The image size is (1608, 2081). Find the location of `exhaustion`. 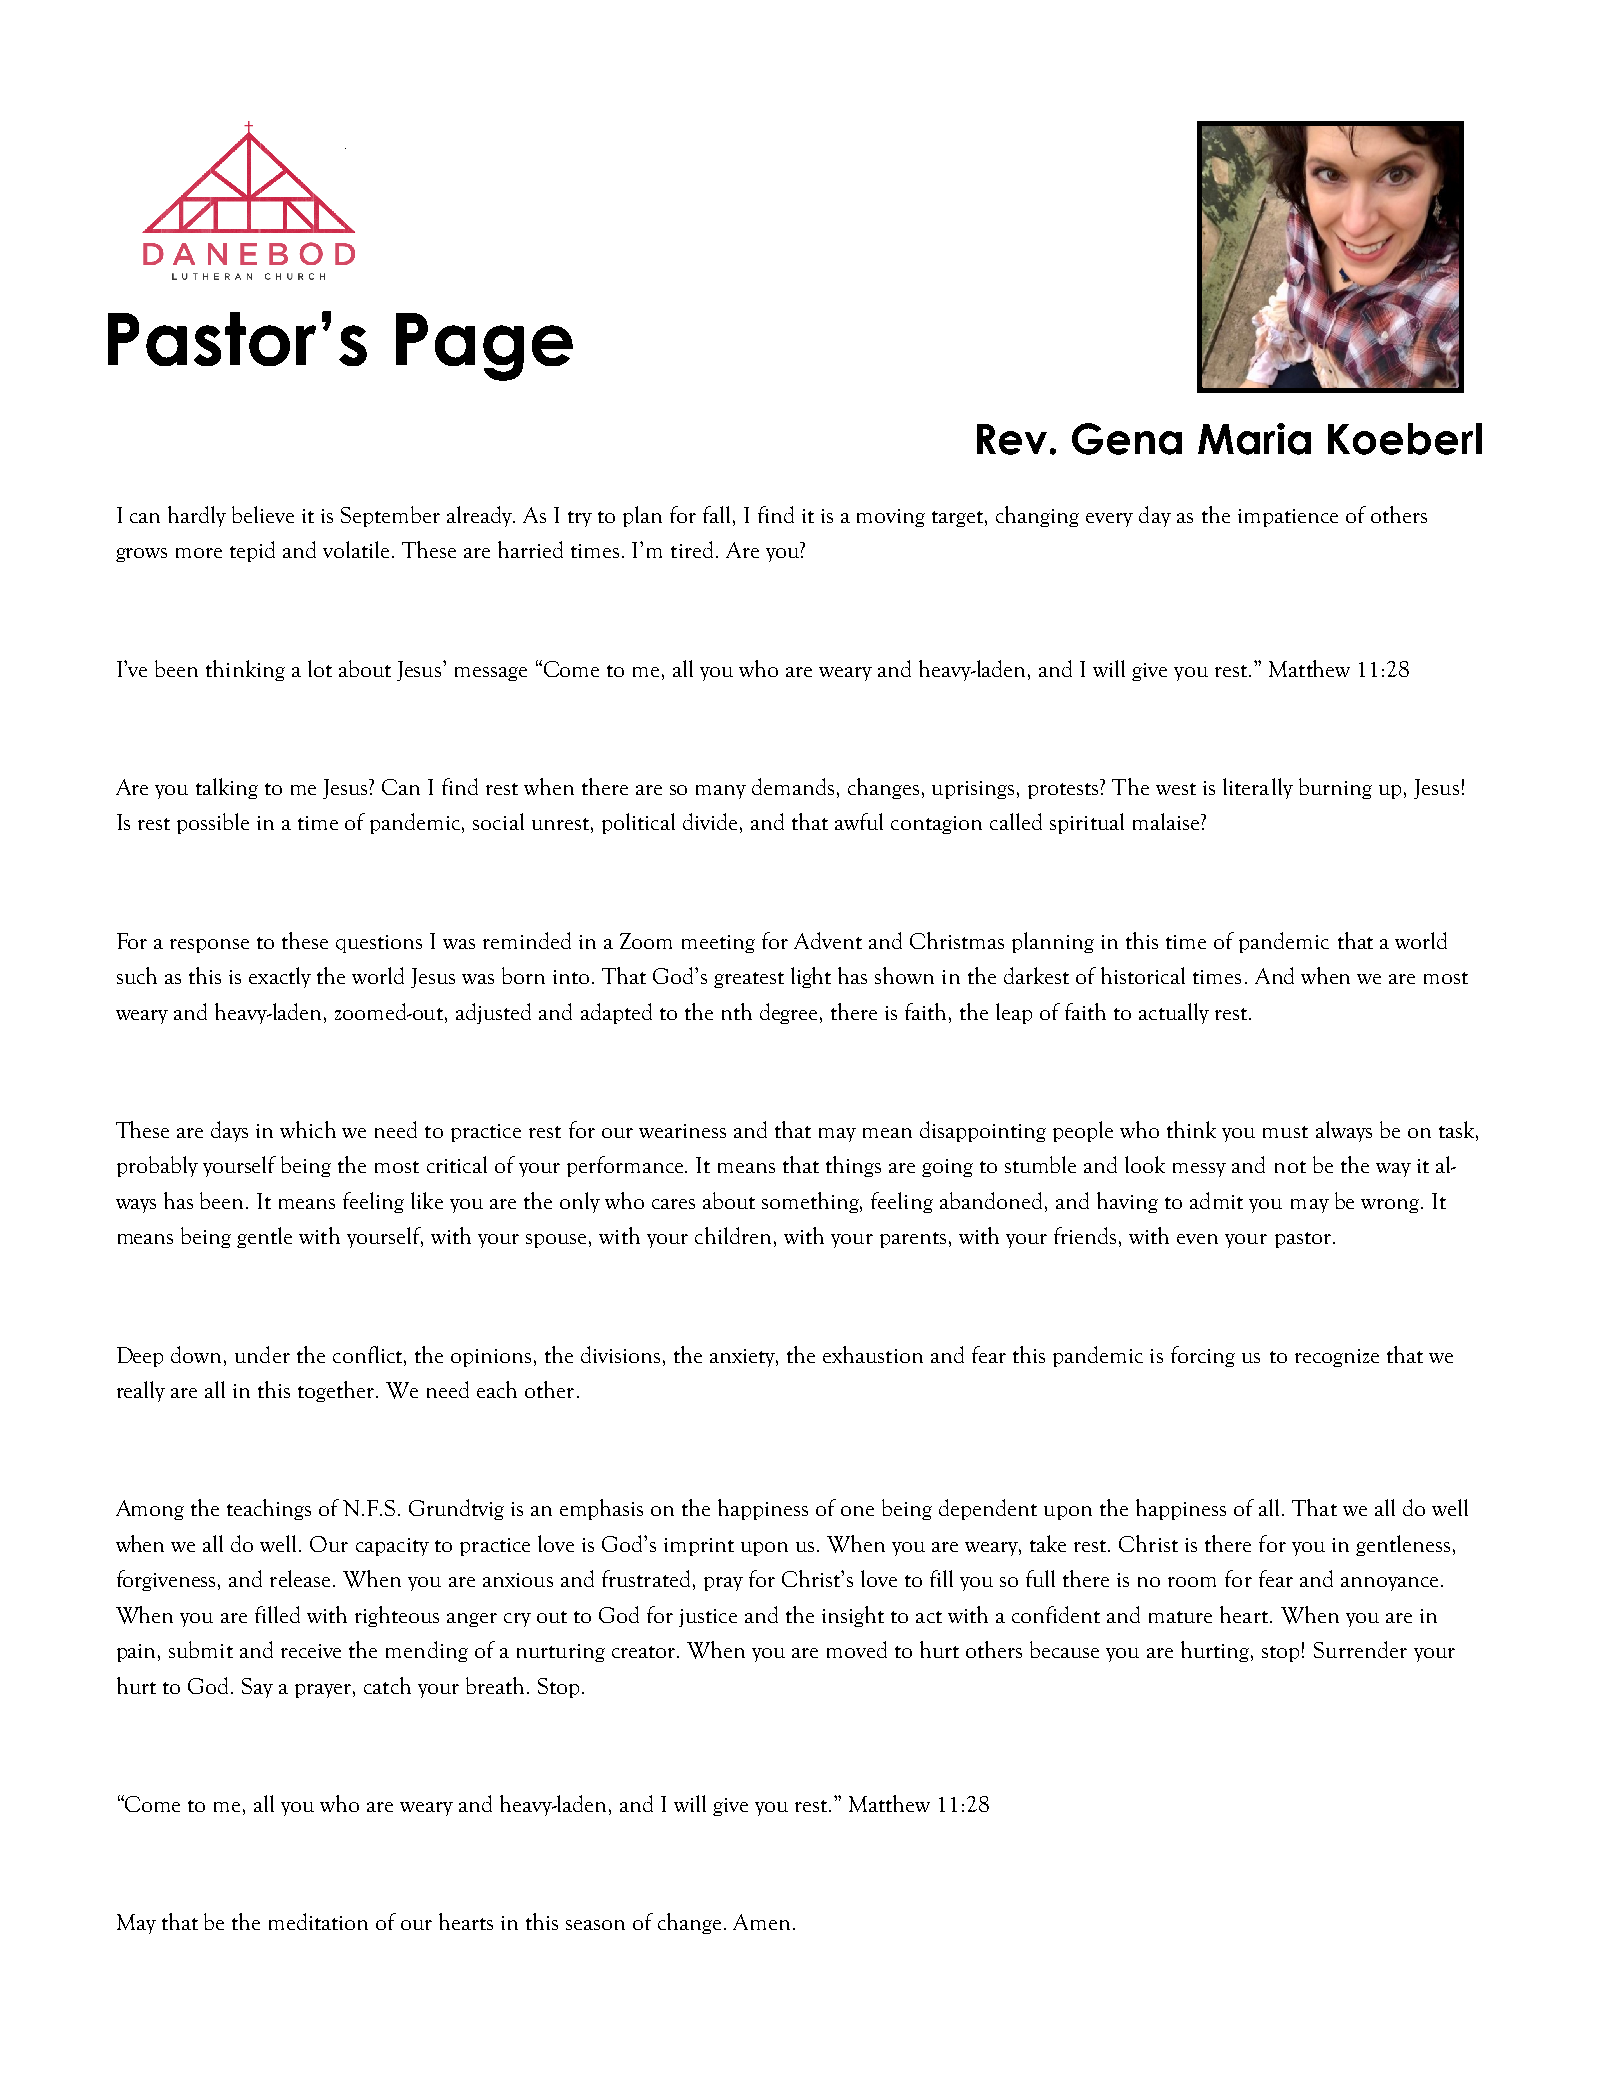

exhaustion is located at coordinates (873, 1354).
